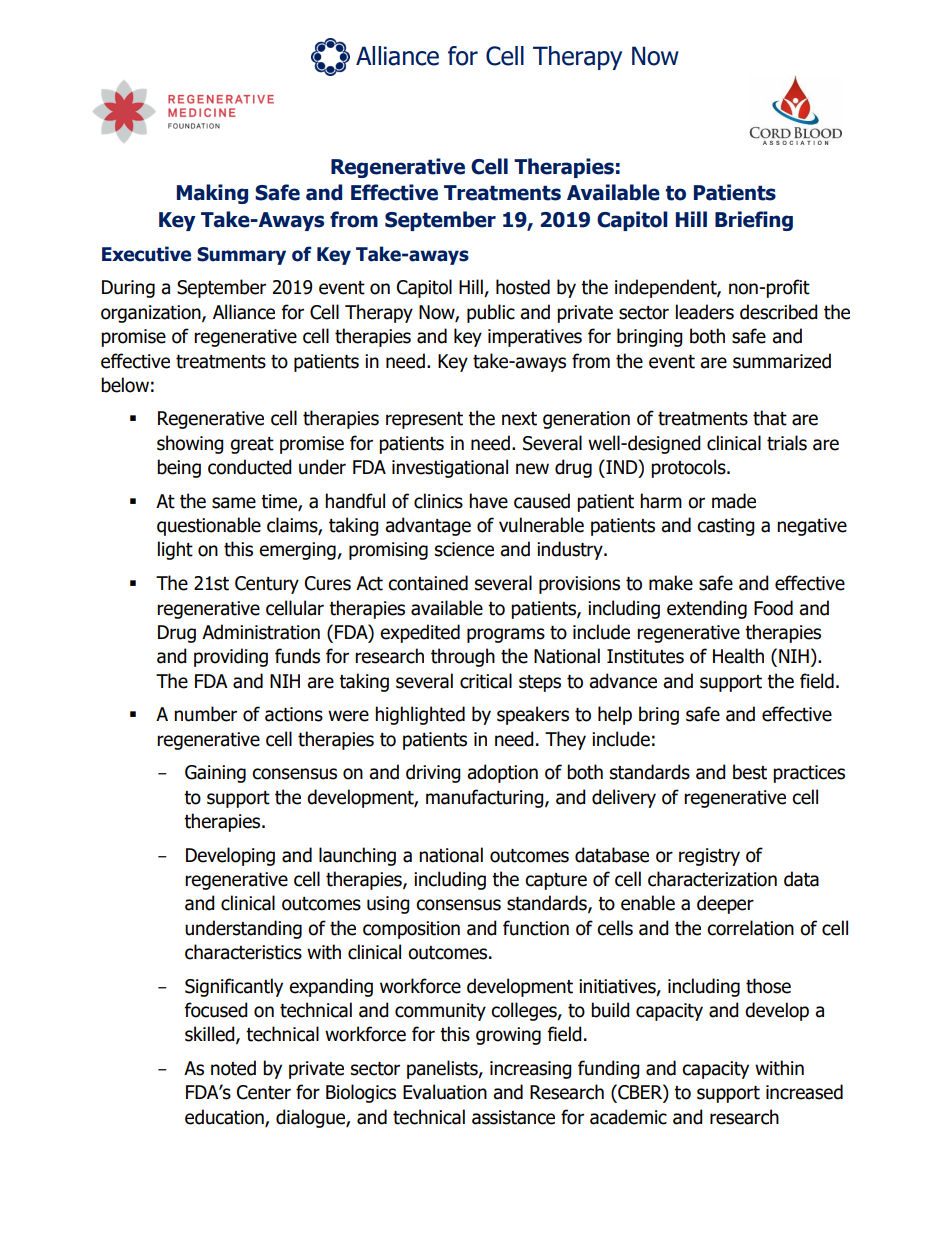 The width and height of the image is (952, 1233). Describe the element at coordinates (212, 194) in the image. I see `Making` at that location.
